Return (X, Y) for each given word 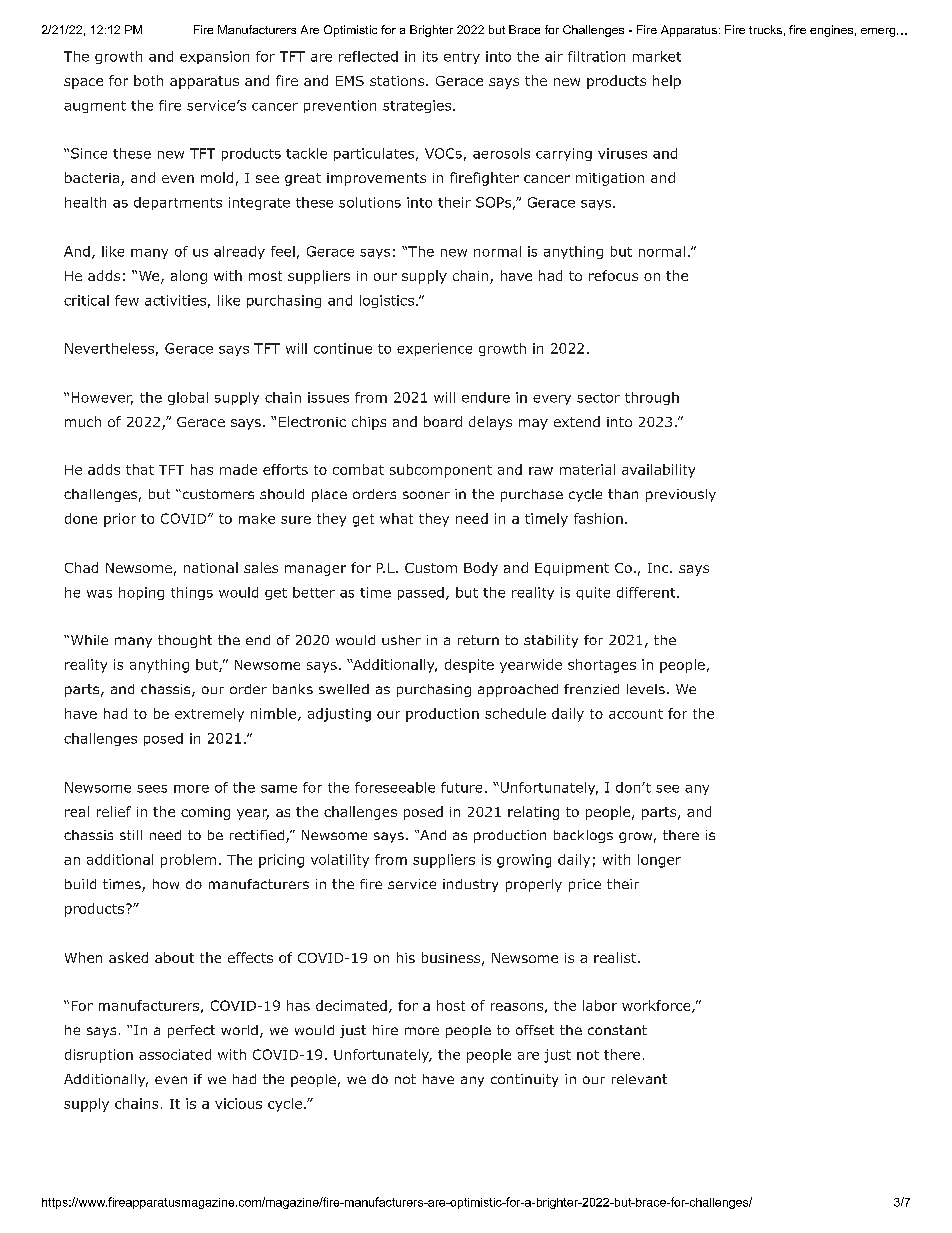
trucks (765, 29)
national (211, 567)
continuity (524, 1080)
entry (462, 58)
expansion (214, 57)
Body (481, 569)
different (647, 592)
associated (175, 1054)
